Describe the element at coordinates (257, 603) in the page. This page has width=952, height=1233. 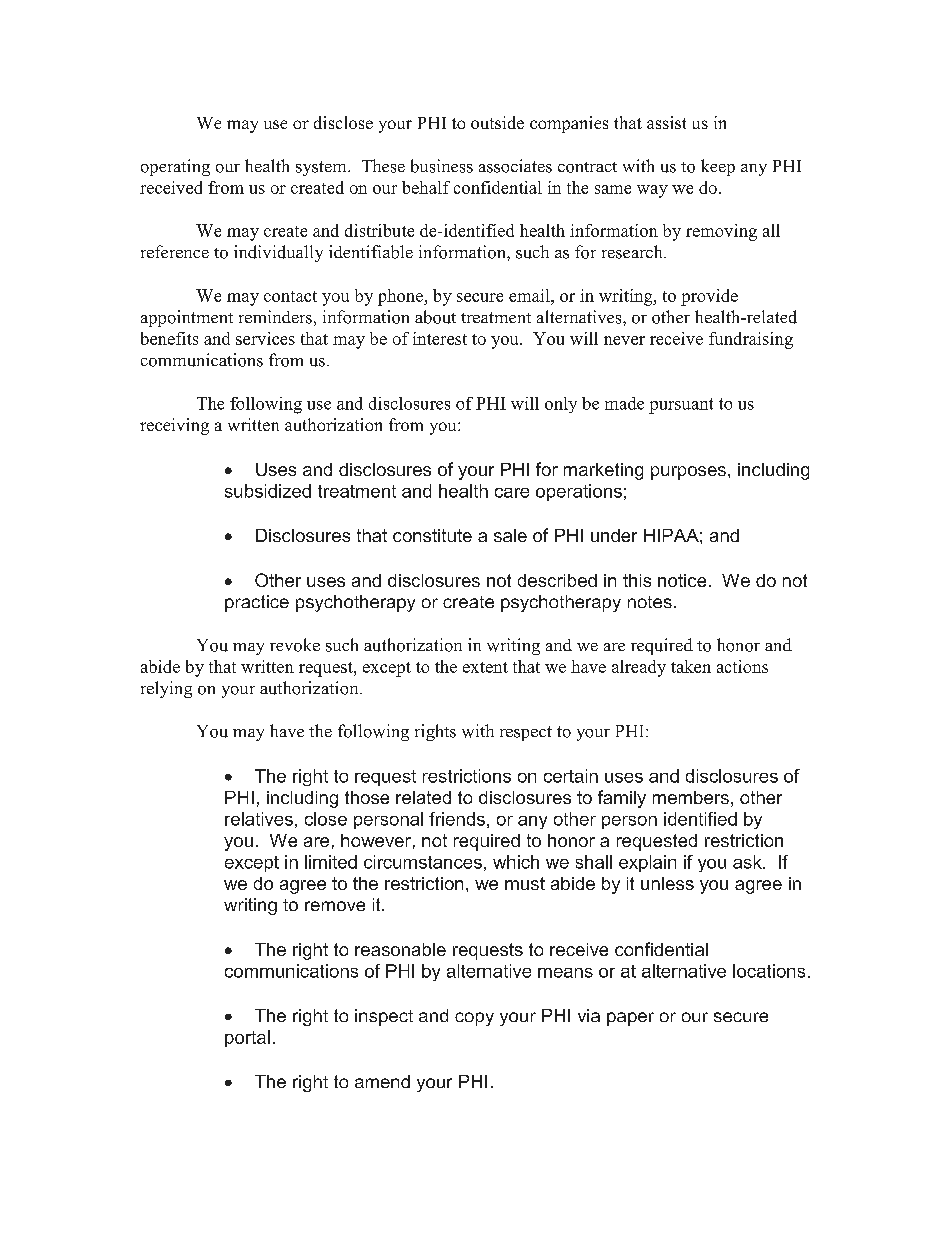
I see `practice` at that location.
